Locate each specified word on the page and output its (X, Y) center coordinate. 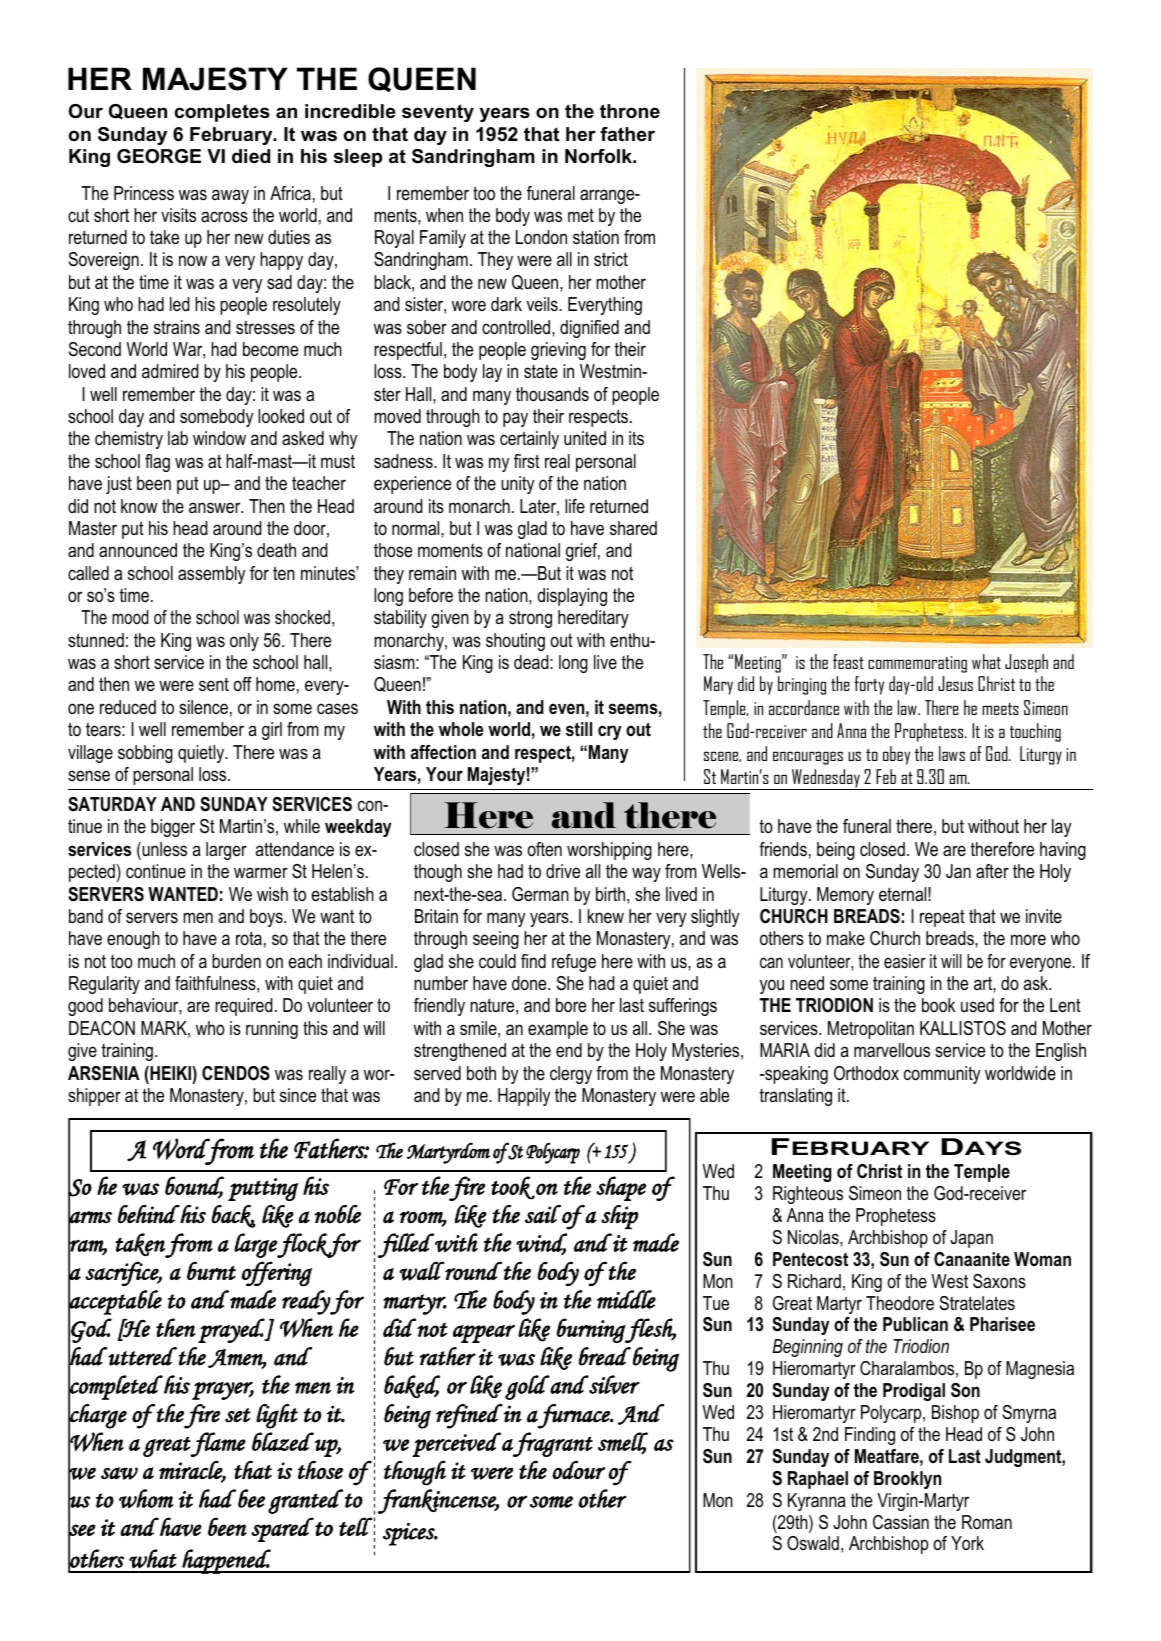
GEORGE (159, 156)
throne (630, 111)
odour (578, 1470)
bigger (173, 828)
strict (611, 259)
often (544, 849)
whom (146, 1499)
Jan (958, 871)
